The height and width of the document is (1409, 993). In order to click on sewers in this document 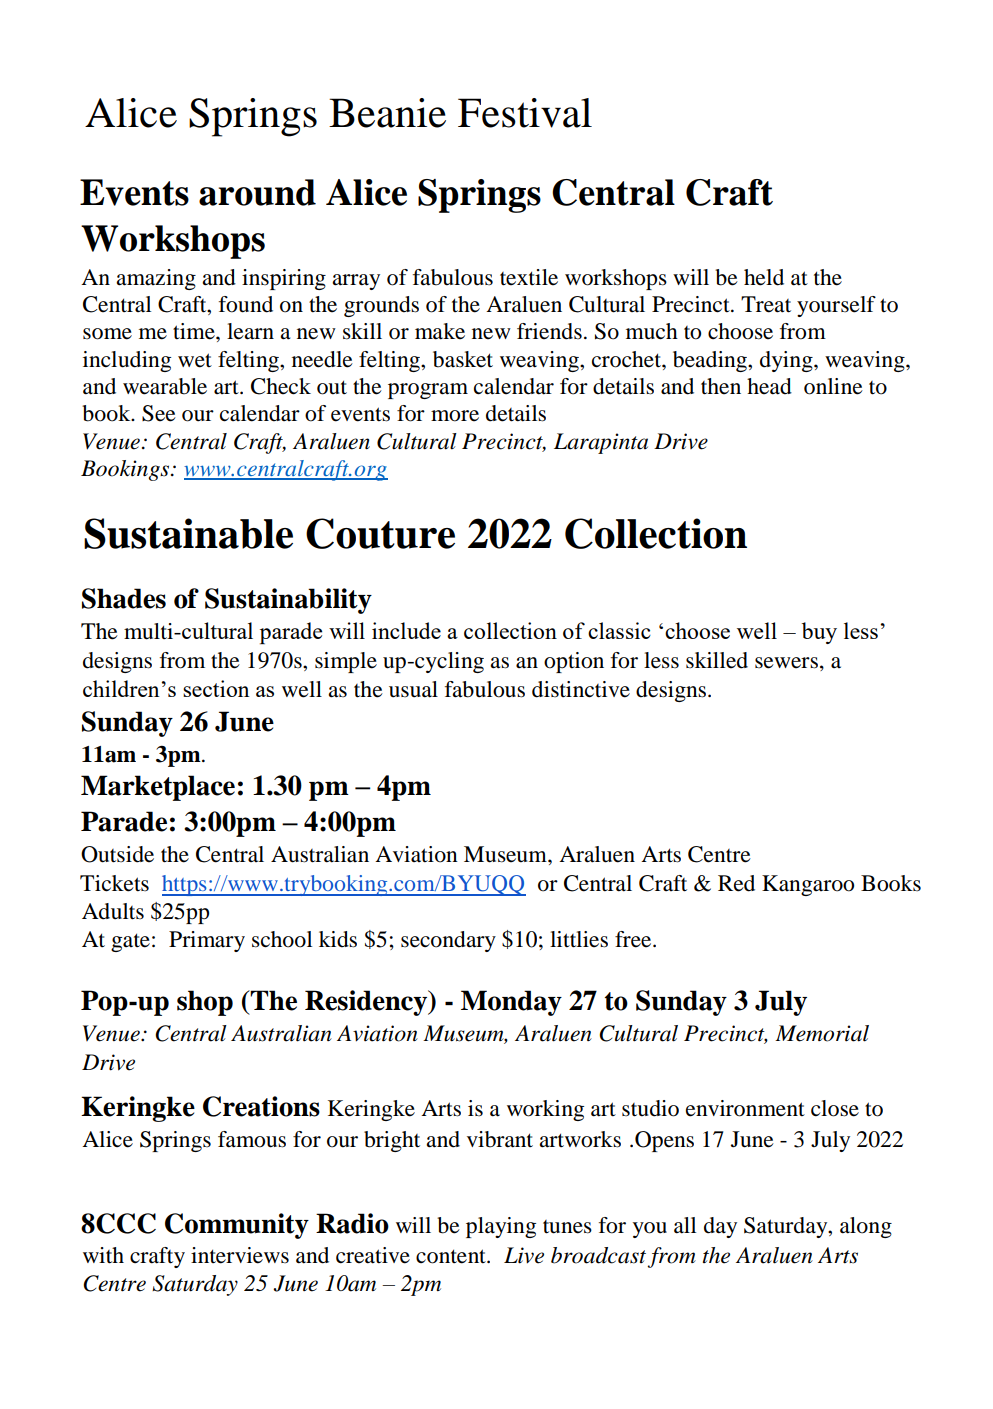, I will do `click(786, 663)`.
